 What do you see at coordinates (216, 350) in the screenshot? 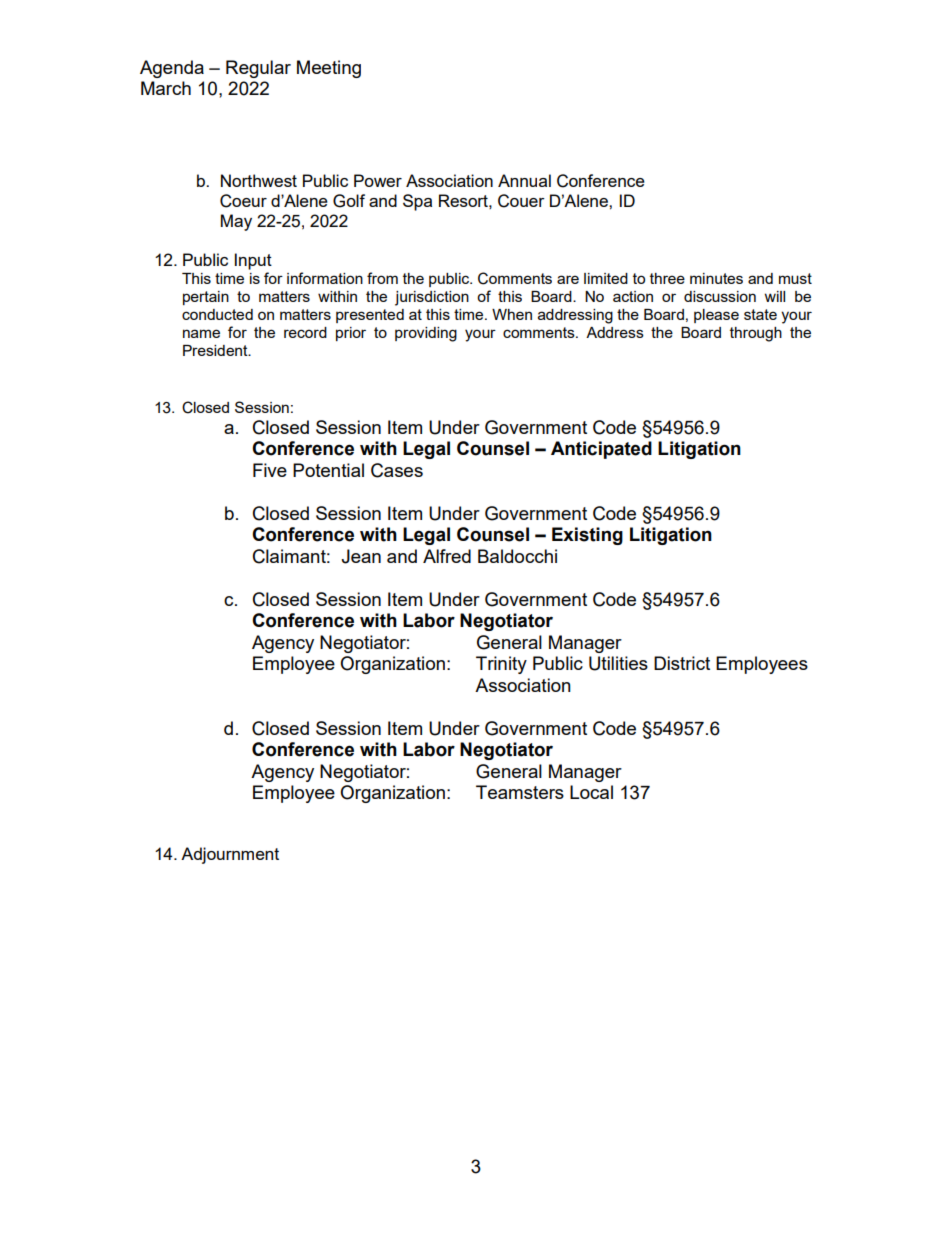
I see `President` at bounding box center [216, 350].
